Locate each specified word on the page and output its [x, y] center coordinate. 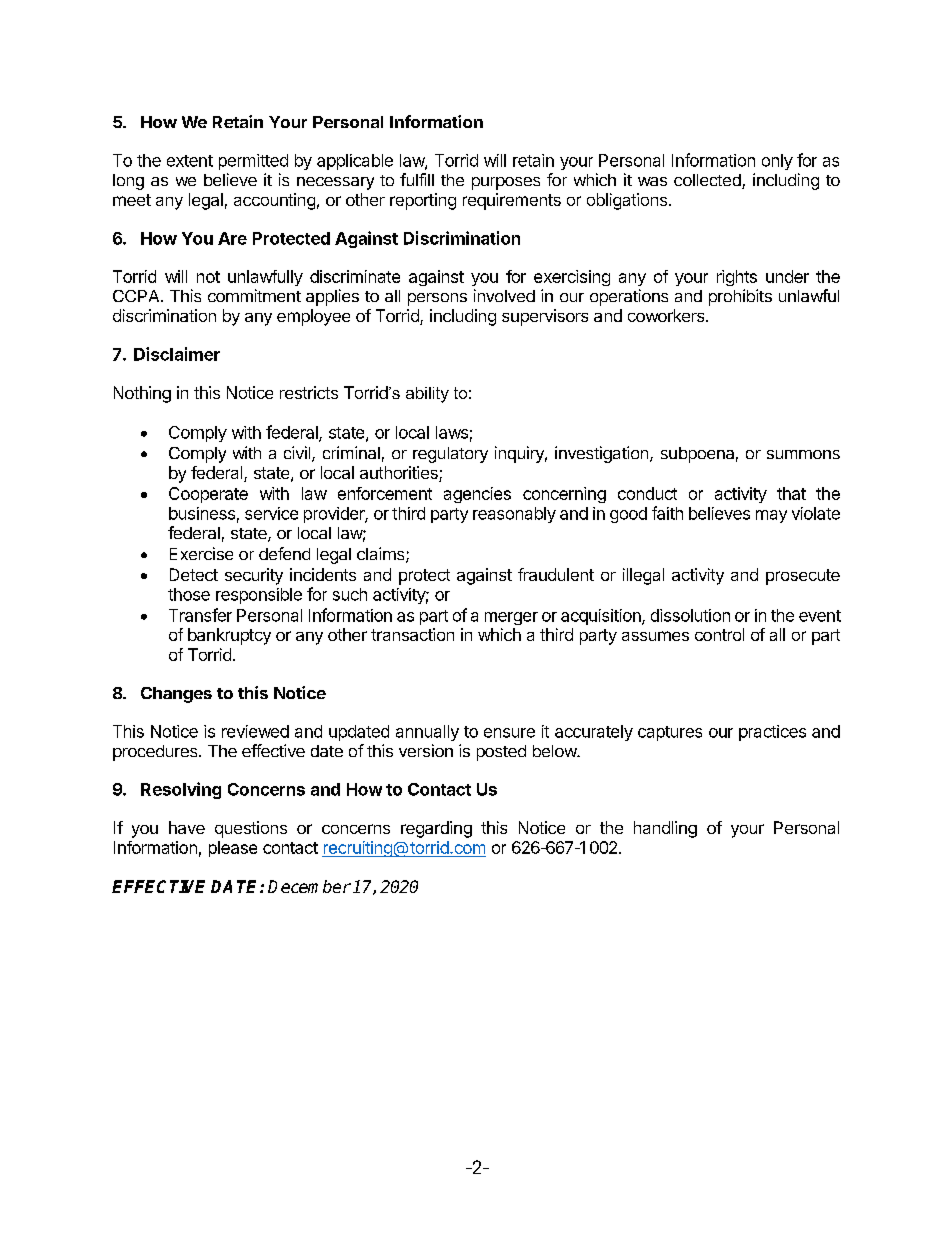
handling [665, 829]
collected [708, 181]
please [233, 849]
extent [190, 161]
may [771, 516]
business [202, 513]
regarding [436, 829]
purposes [506, 183]
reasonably [514, 515]
